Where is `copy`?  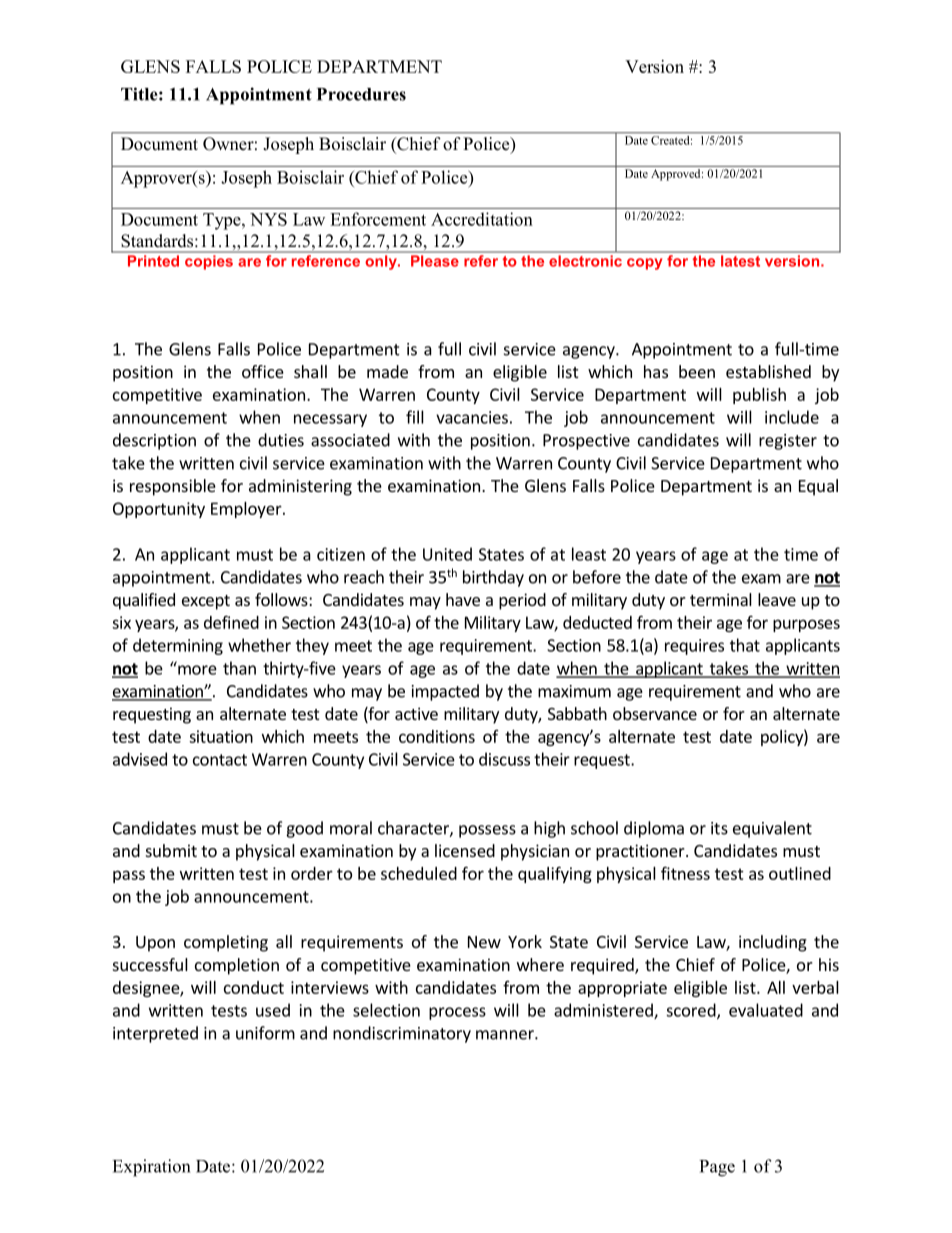 copy is located at coordinates (644, 264).
